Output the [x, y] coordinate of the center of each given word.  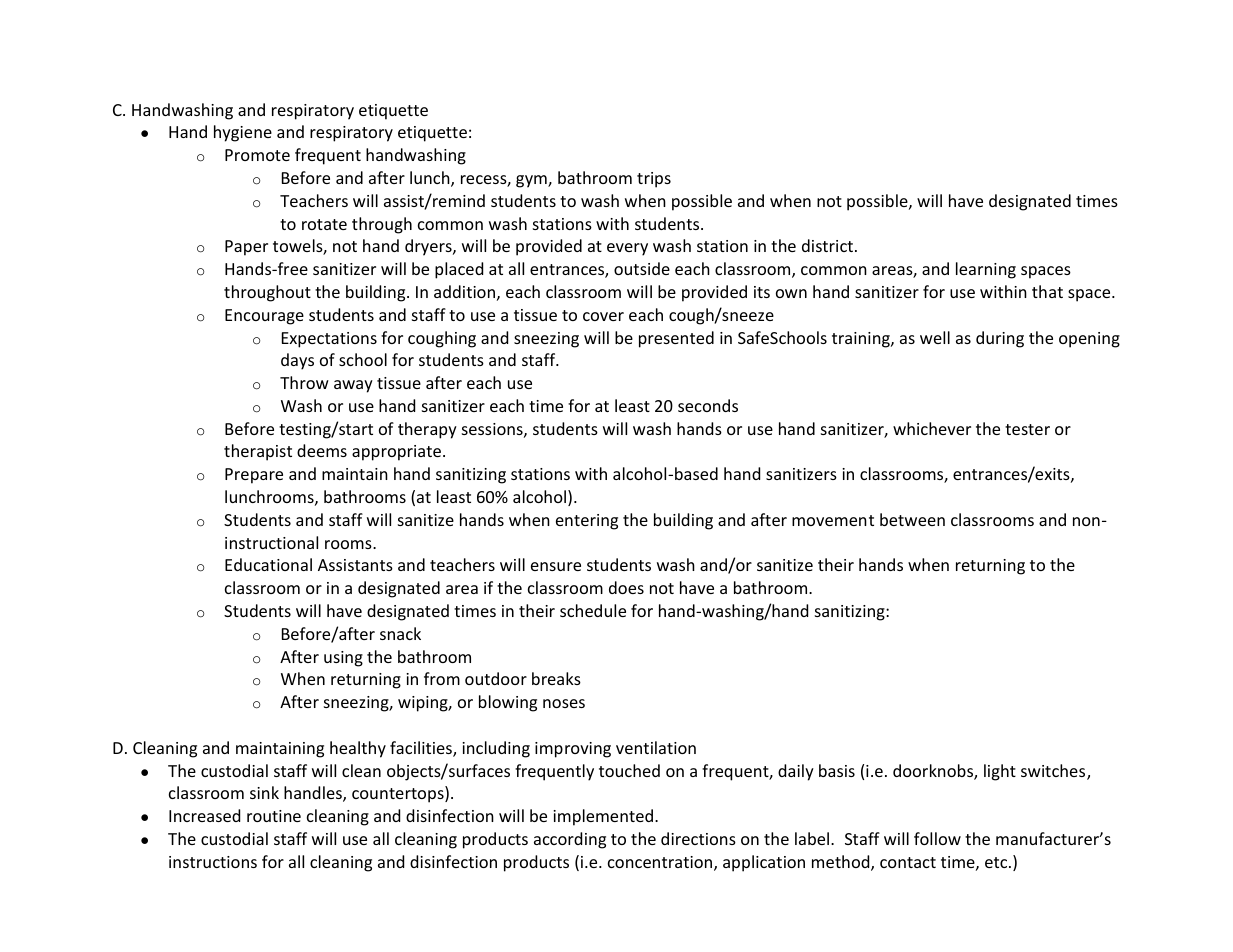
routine [274, 816]
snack [400, 633]
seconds [708, 405]
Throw [304, 382]
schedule [593, 610]
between [912, 519]
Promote [257, 155]
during [1000, 339]
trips [654, 180]
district [829, 245]
